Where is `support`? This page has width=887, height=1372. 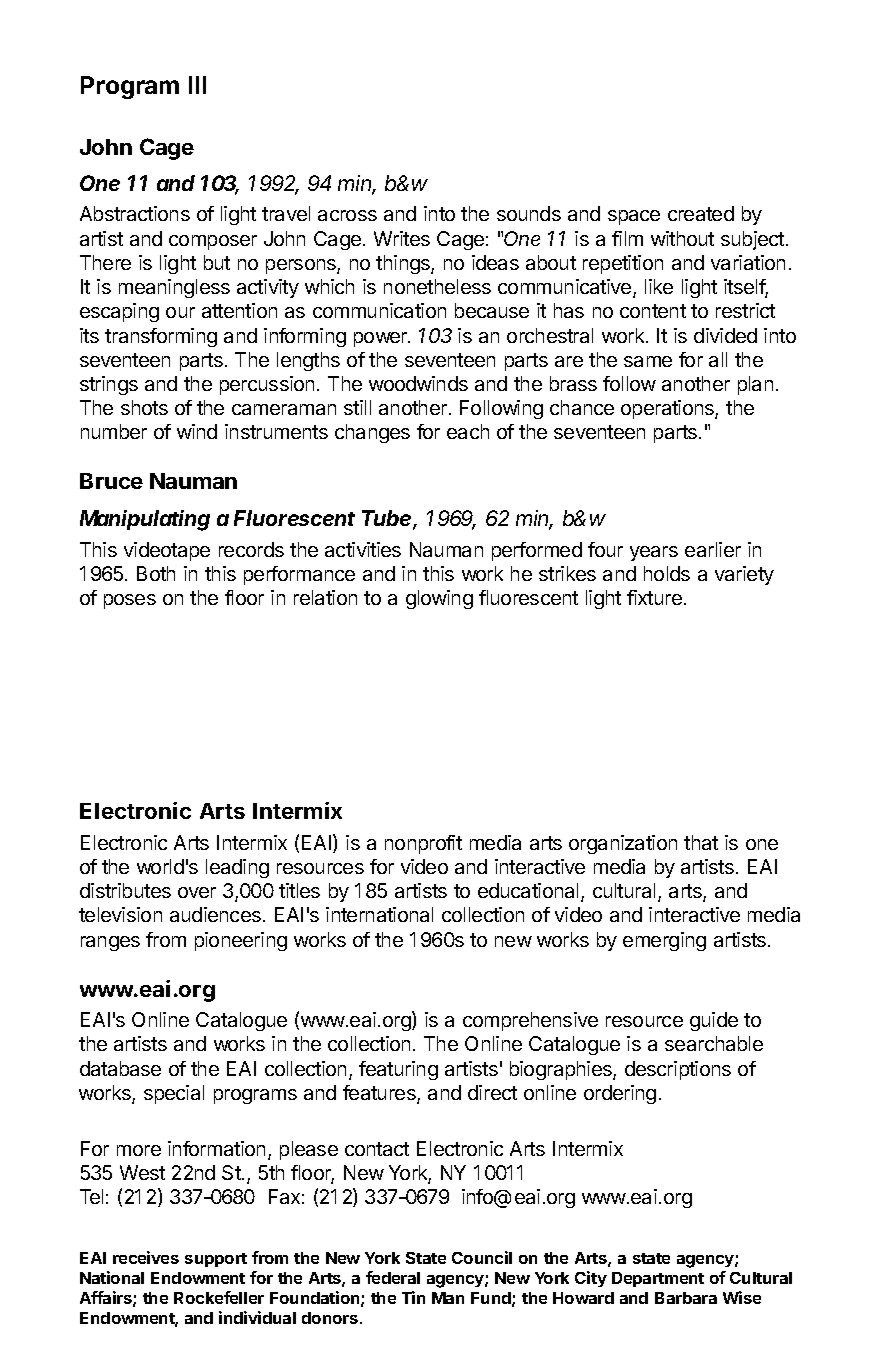 support is located at coordinates (216, 1260).
